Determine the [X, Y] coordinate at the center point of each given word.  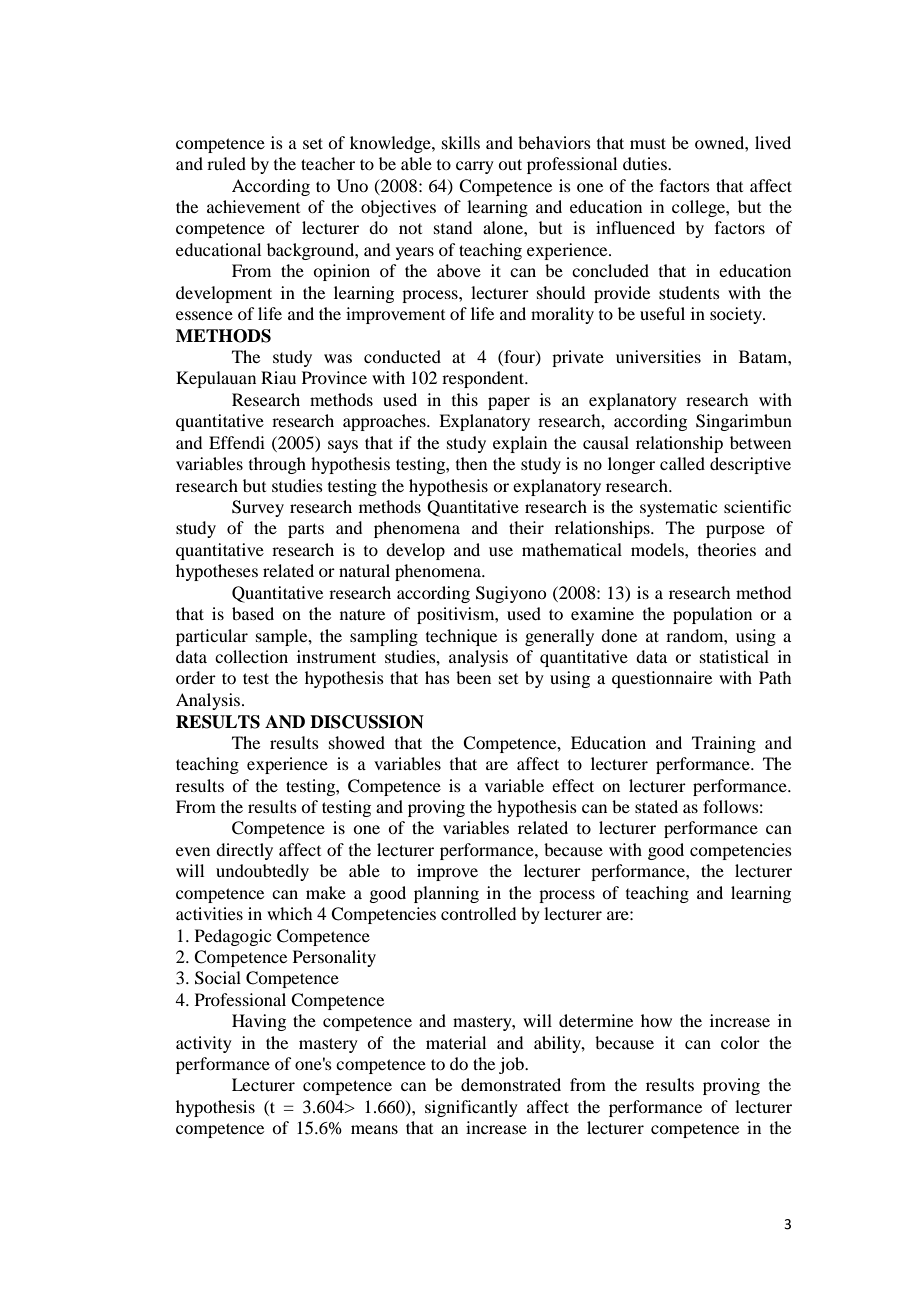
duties [646, 163]
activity [204, 1044]
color [740, 1042]
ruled [226, 163]
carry [475, 167]
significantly [471, 1108]
